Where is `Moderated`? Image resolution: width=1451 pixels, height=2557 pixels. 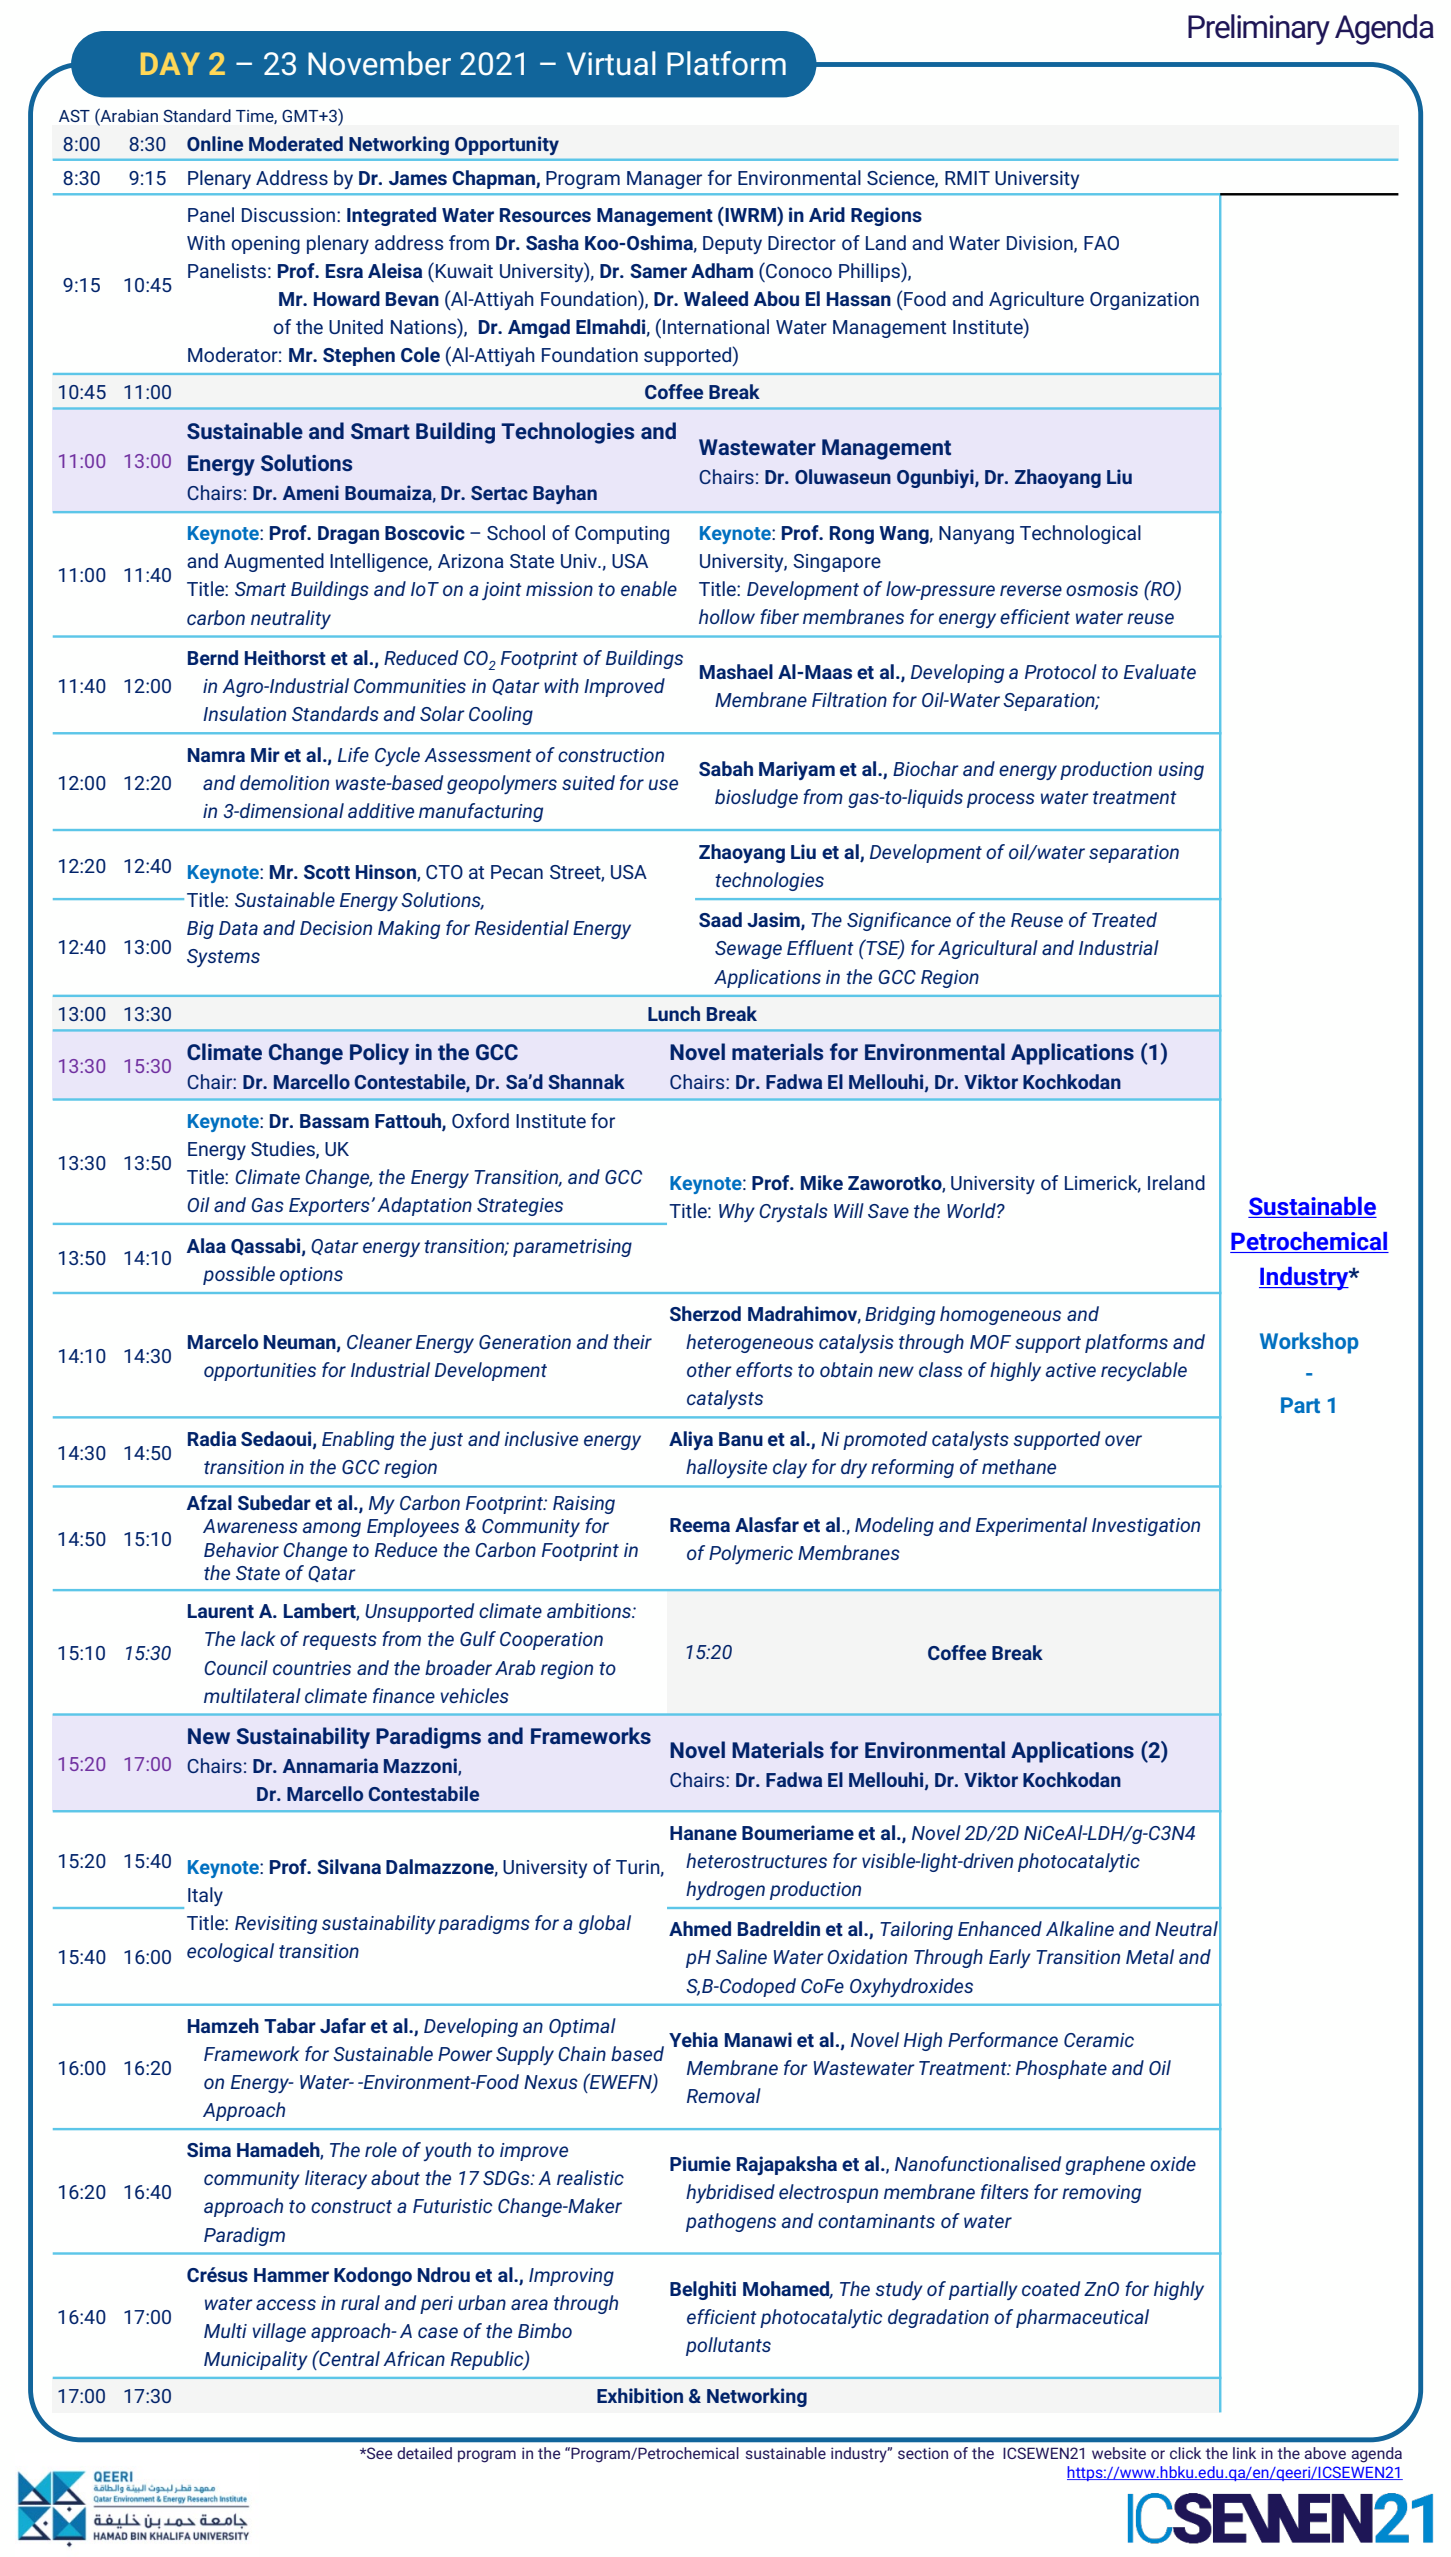
Moderated is located at coordinates (296, 143).
